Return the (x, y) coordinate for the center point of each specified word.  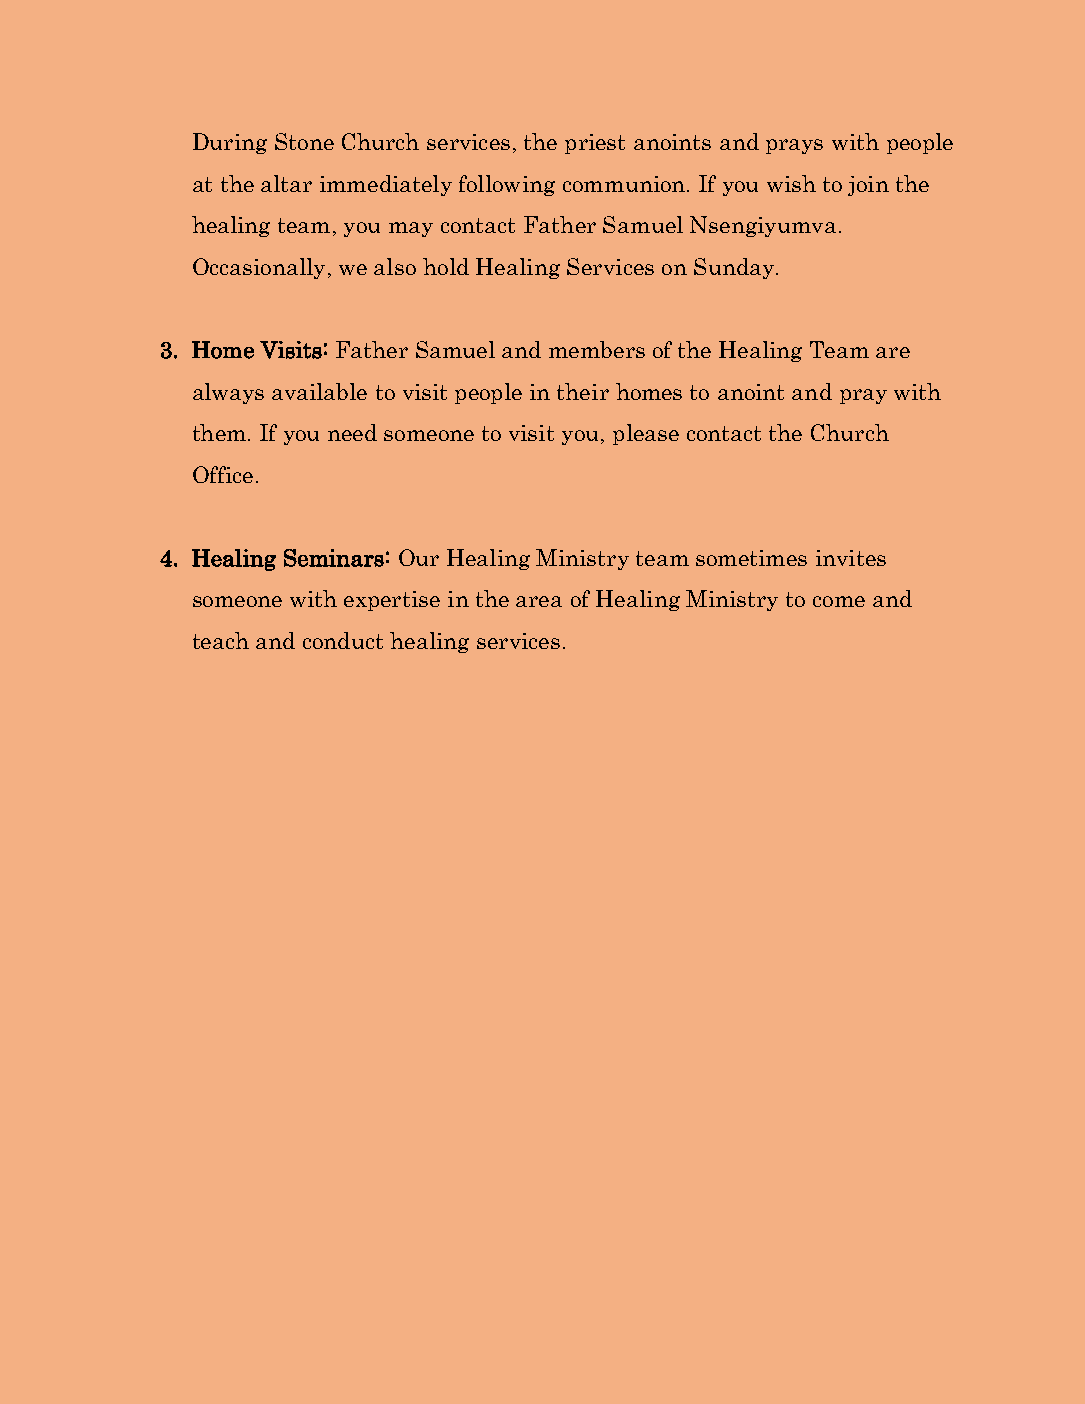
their (583, 391)
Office (223, 474)
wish (791, 183)
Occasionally (259, 268)
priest (595, 144)
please (646, 434)
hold (446, 266)
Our (419, 557)
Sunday (734, 268)
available (319, 391)
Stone (304, 141)
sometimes (751, 558)
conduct (343, 640)
